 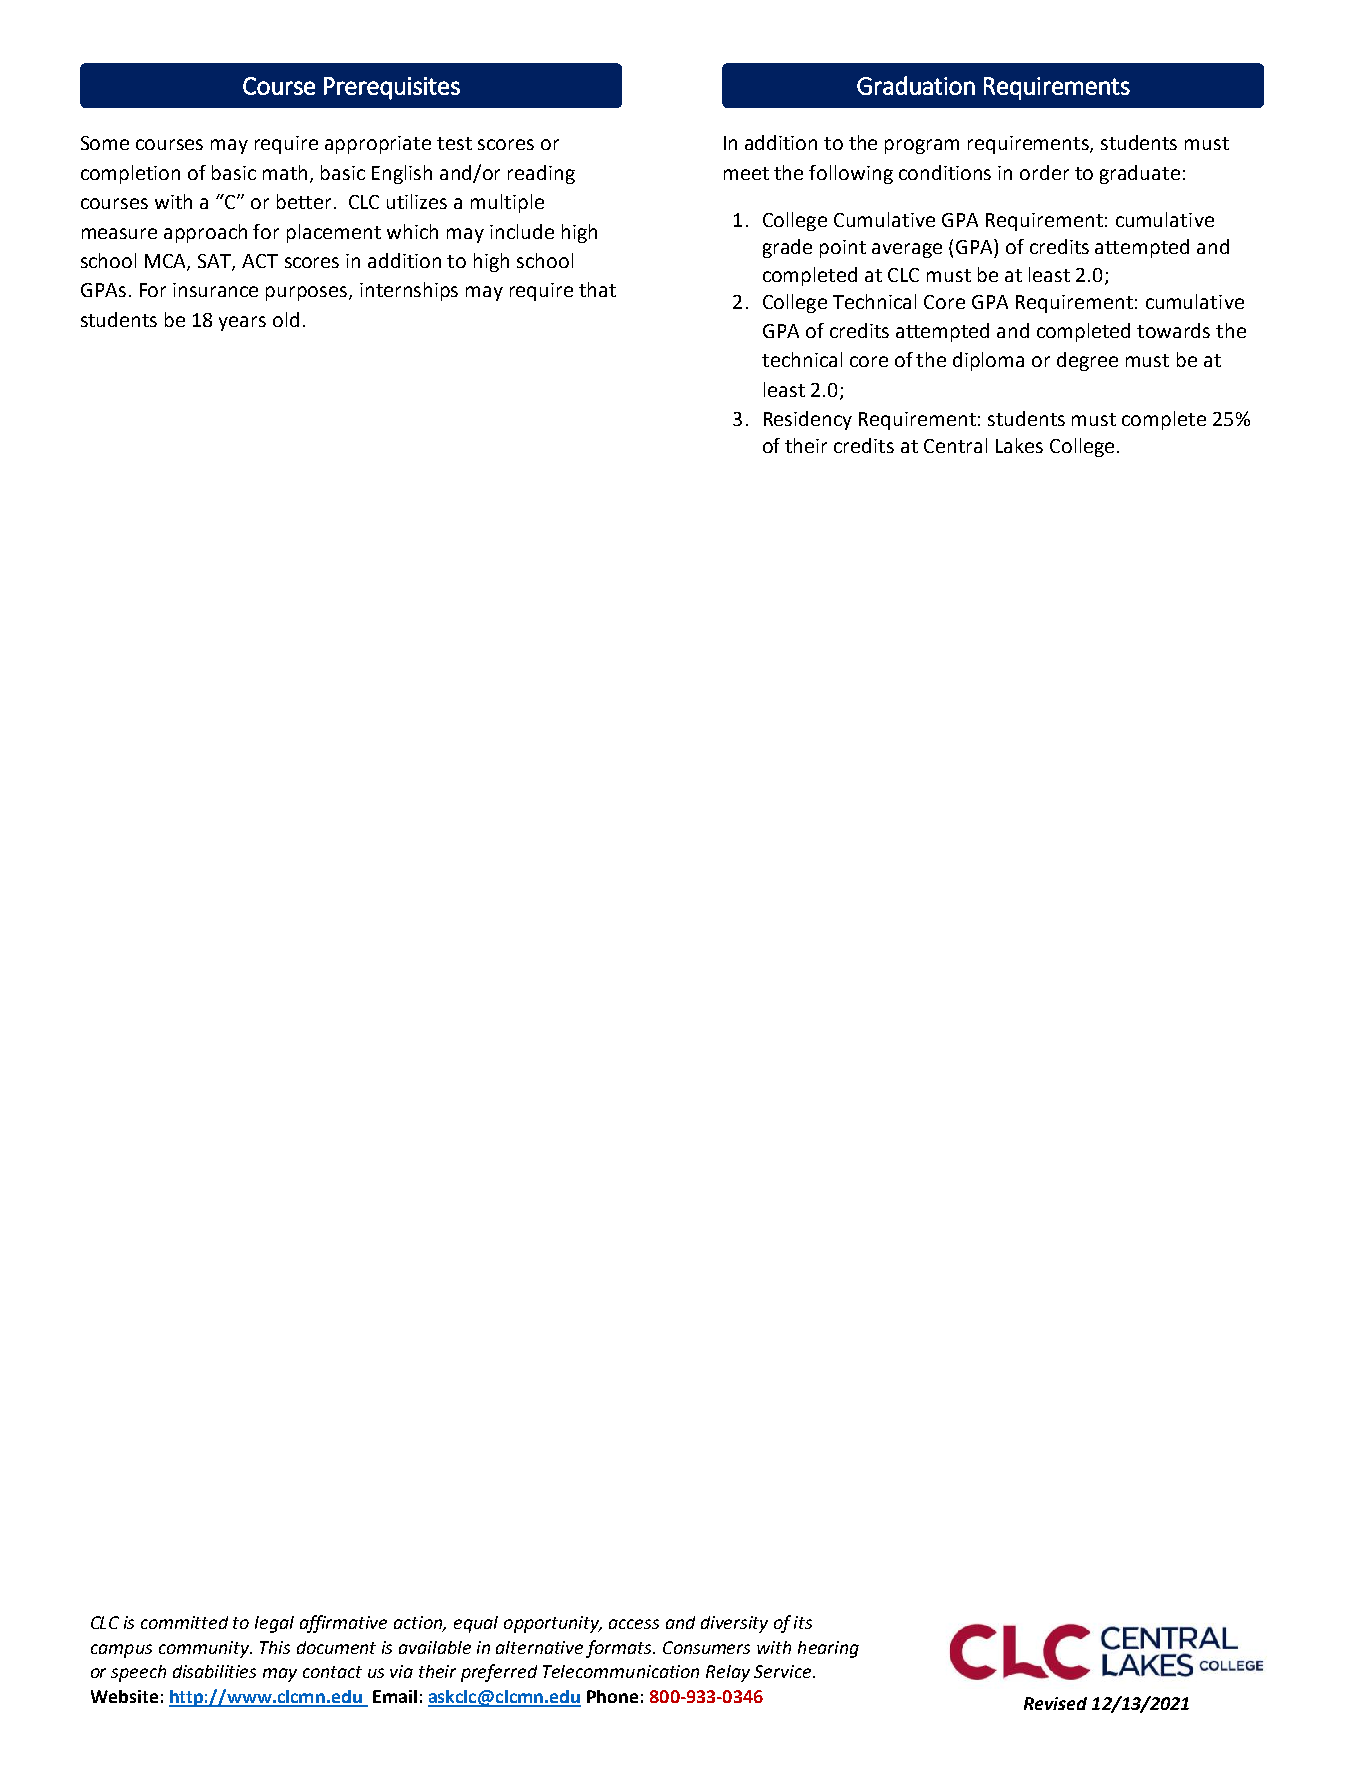 I want to click on Residency, so click(x=808, y=420).
